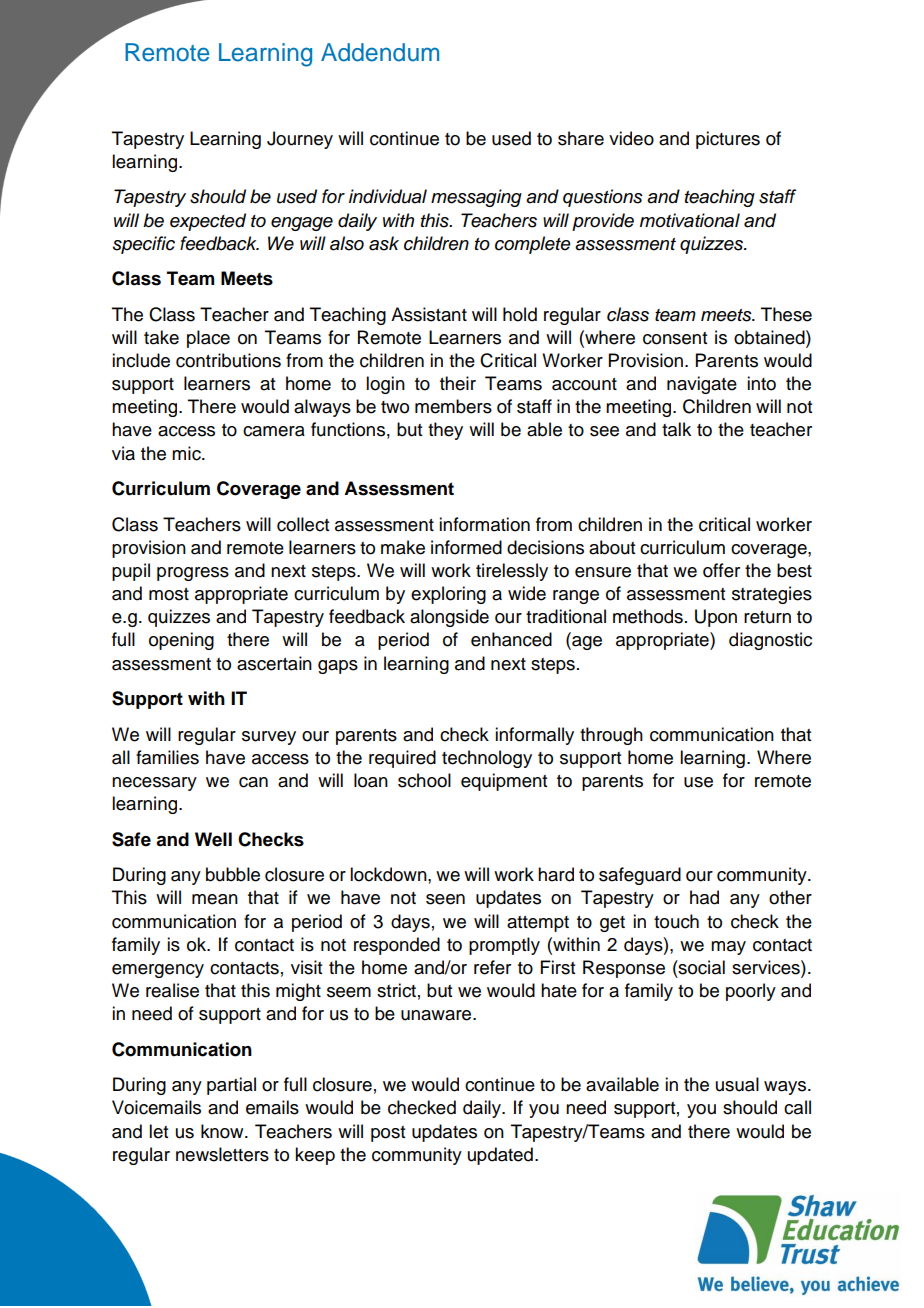 The image size is (924, 1308). Describe the element at coordinates (728, 140) in the page. I see `pictures` at that location.
